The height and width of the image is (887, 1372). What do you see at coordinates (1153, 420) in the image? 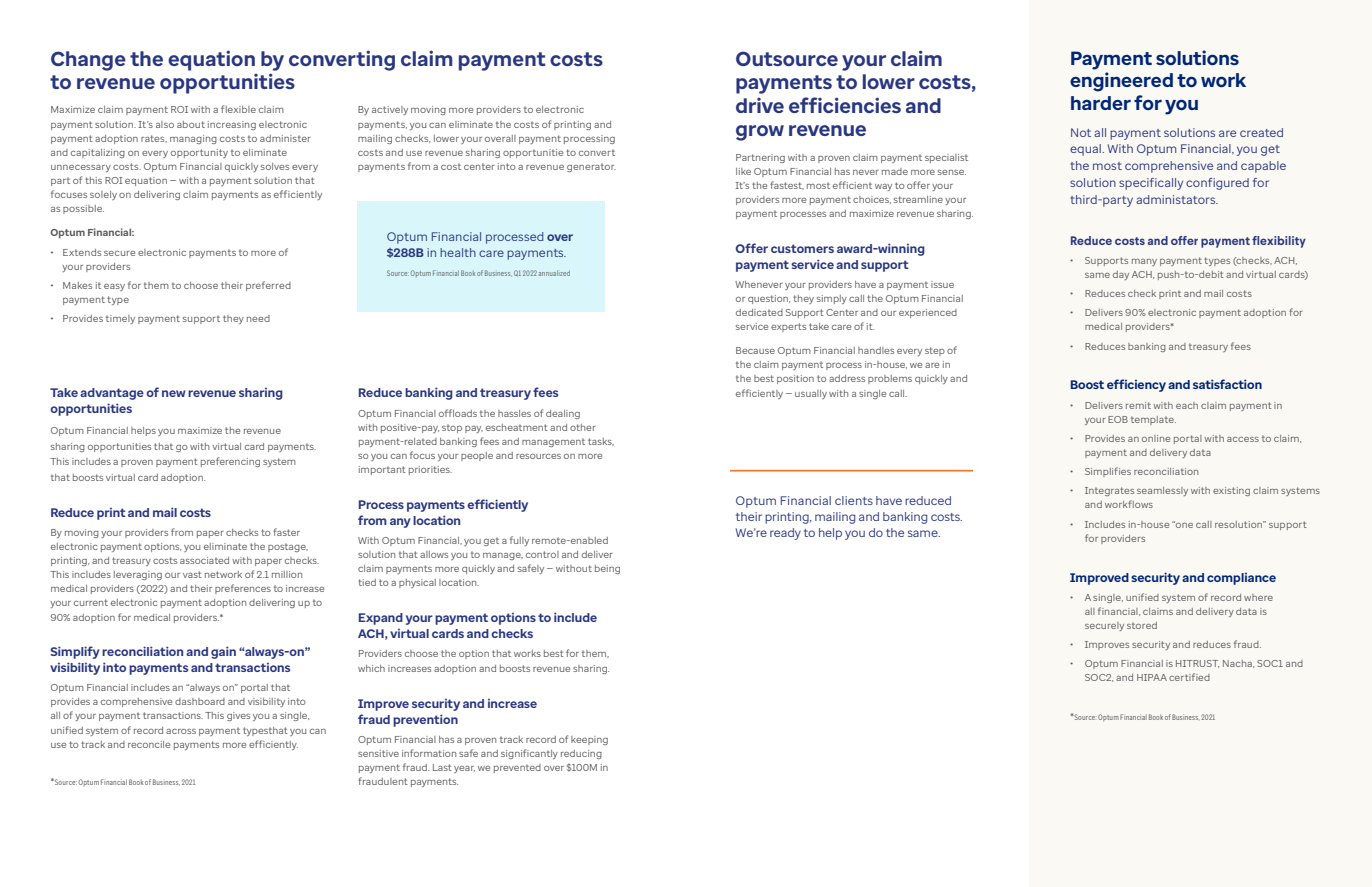
I see `template` at bounding box center [1153, 420].
